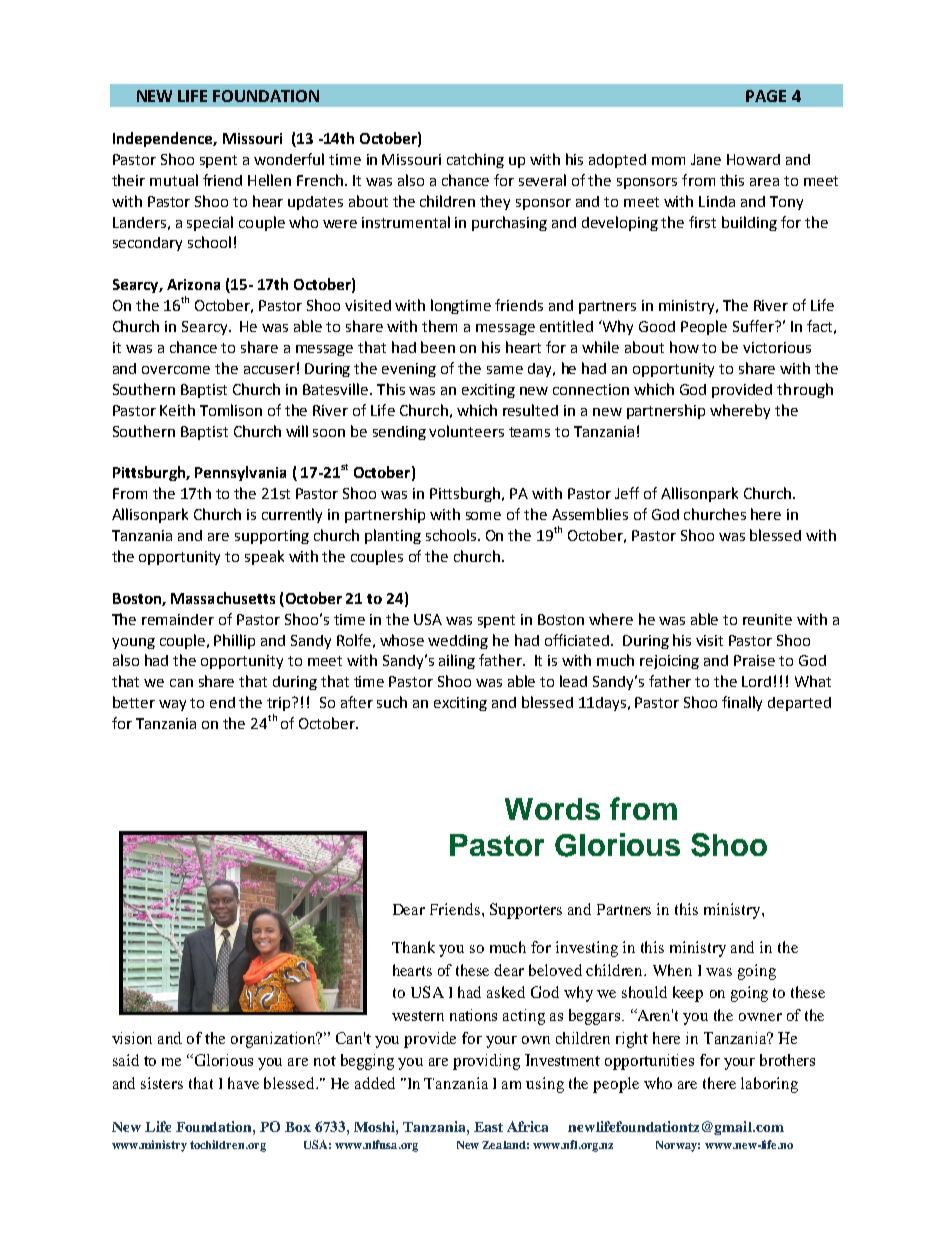 The height and width of the document is (1233, 952). I want to click on Howard, so click(753, 159).
